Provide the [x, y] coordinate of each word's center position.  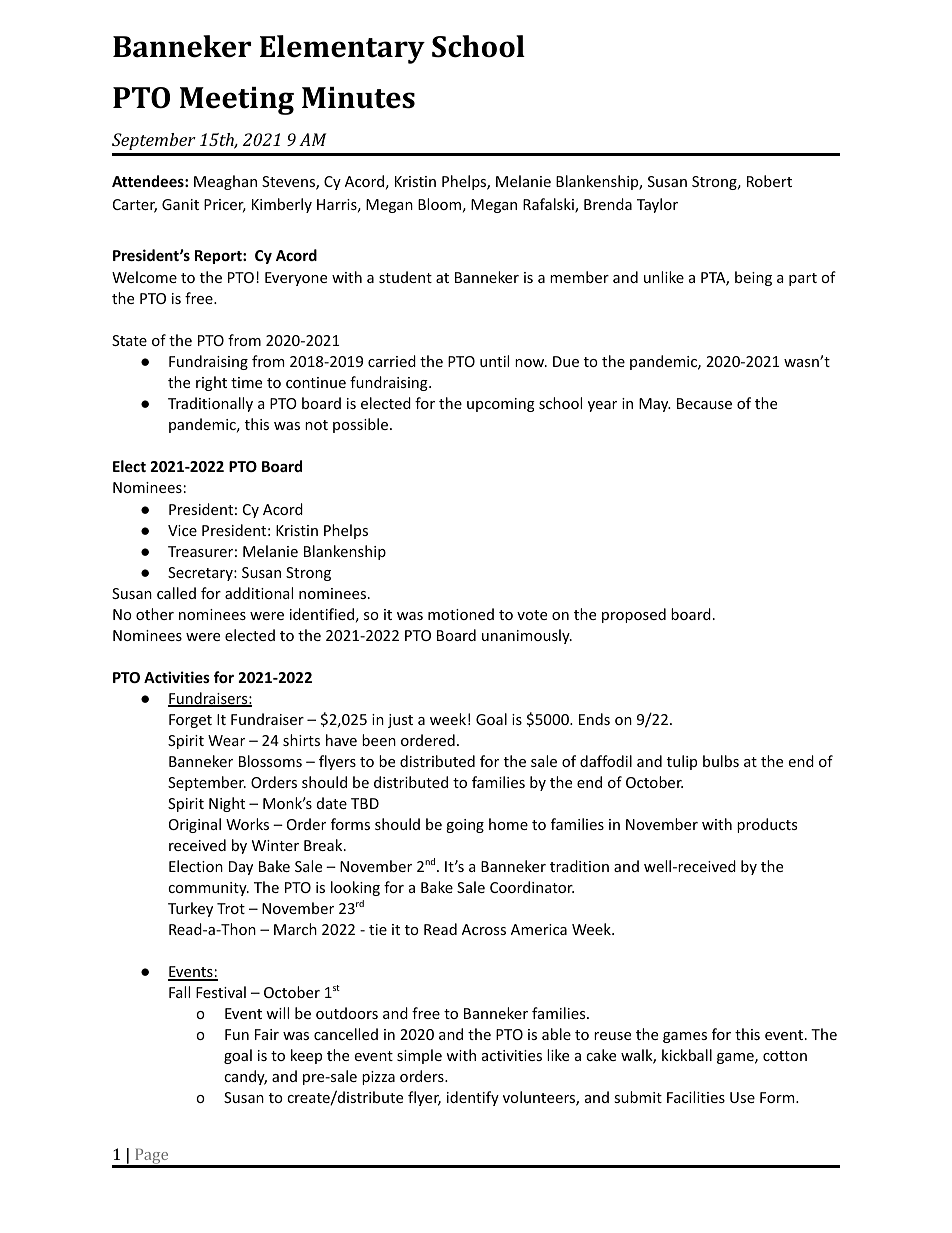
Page [152, 1157]
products [767, 825]
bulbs [721, 761]
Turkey [190, 909]
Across [484, 929]
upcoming [501, 405]
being [753, 278]
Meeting [237, 101]
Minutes [358, 98]
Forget [190, 721]
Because [704, 403]
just [400, 721]
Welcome [144, 277]
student [405, 277]
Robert [769, 181]
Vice [182, 530]
